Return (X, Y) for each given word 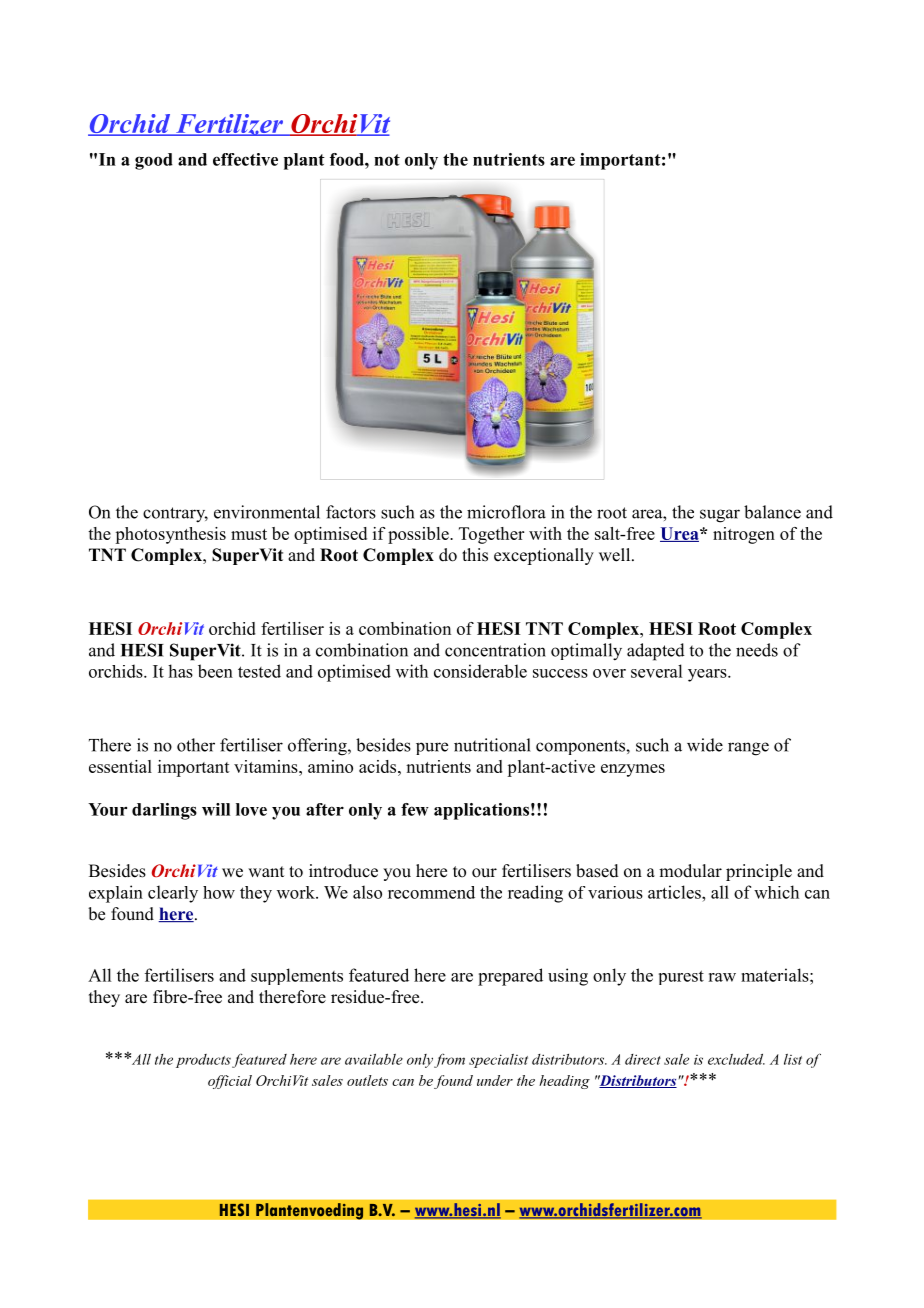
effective (245, 159)
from (449, 1061)
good (154, 161)
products (203, 1061)
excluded (736, 1059)
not (387, 160)
